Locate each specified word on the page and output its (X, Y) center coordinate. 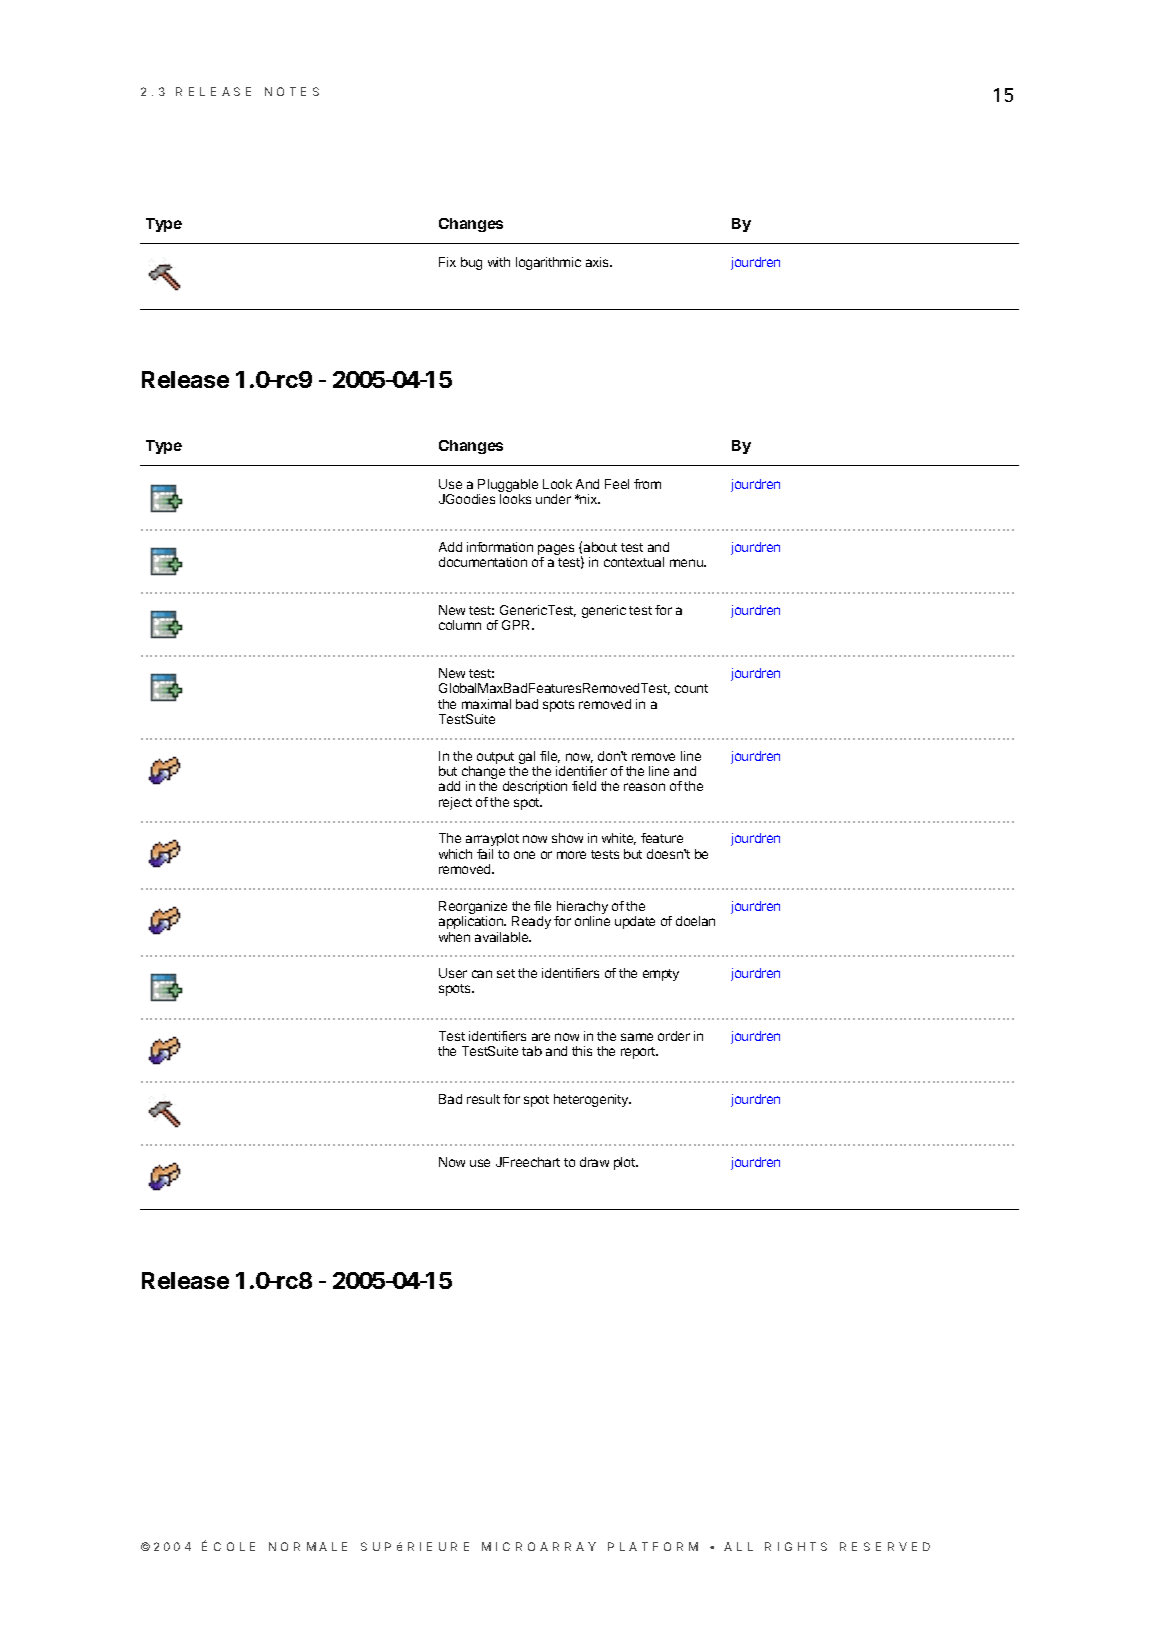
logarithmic (548, 263)
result (483, 1099)
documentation (483, 562)
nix (589, 499)
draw (594, 1162)
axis (598, 262)
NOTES (292, 91)
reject (455, 803)
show (567, 838)
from (647, 484)
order (674, 1036)
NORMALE (308, 1546)
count (691, 688)
